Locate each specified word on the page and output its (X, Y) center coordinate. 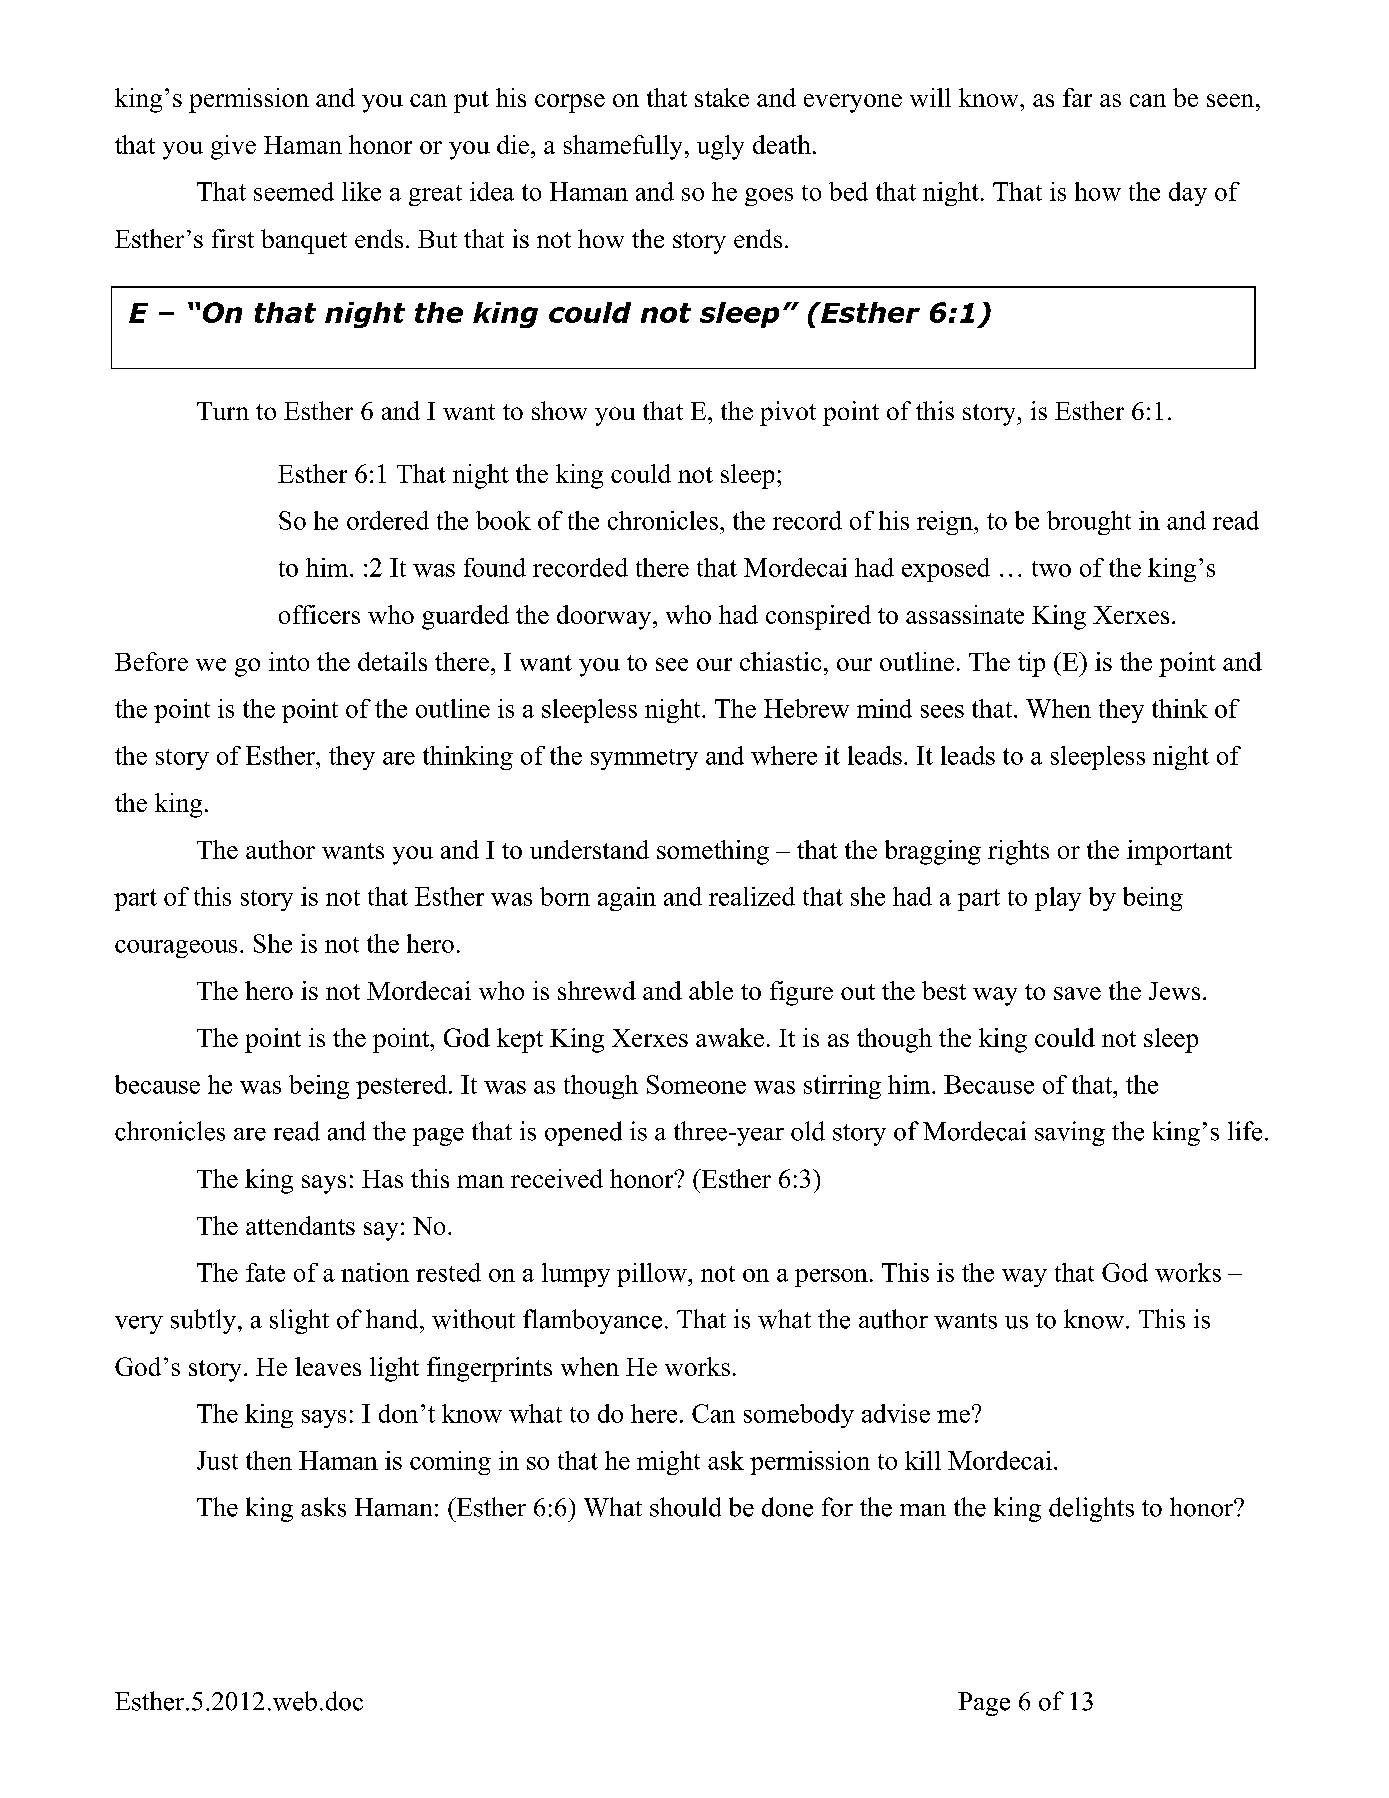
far (1077, 97)
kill (923, 1460)
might (668, 1463)
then (269, 1460)
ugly (720, 147)
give (233, 147)
